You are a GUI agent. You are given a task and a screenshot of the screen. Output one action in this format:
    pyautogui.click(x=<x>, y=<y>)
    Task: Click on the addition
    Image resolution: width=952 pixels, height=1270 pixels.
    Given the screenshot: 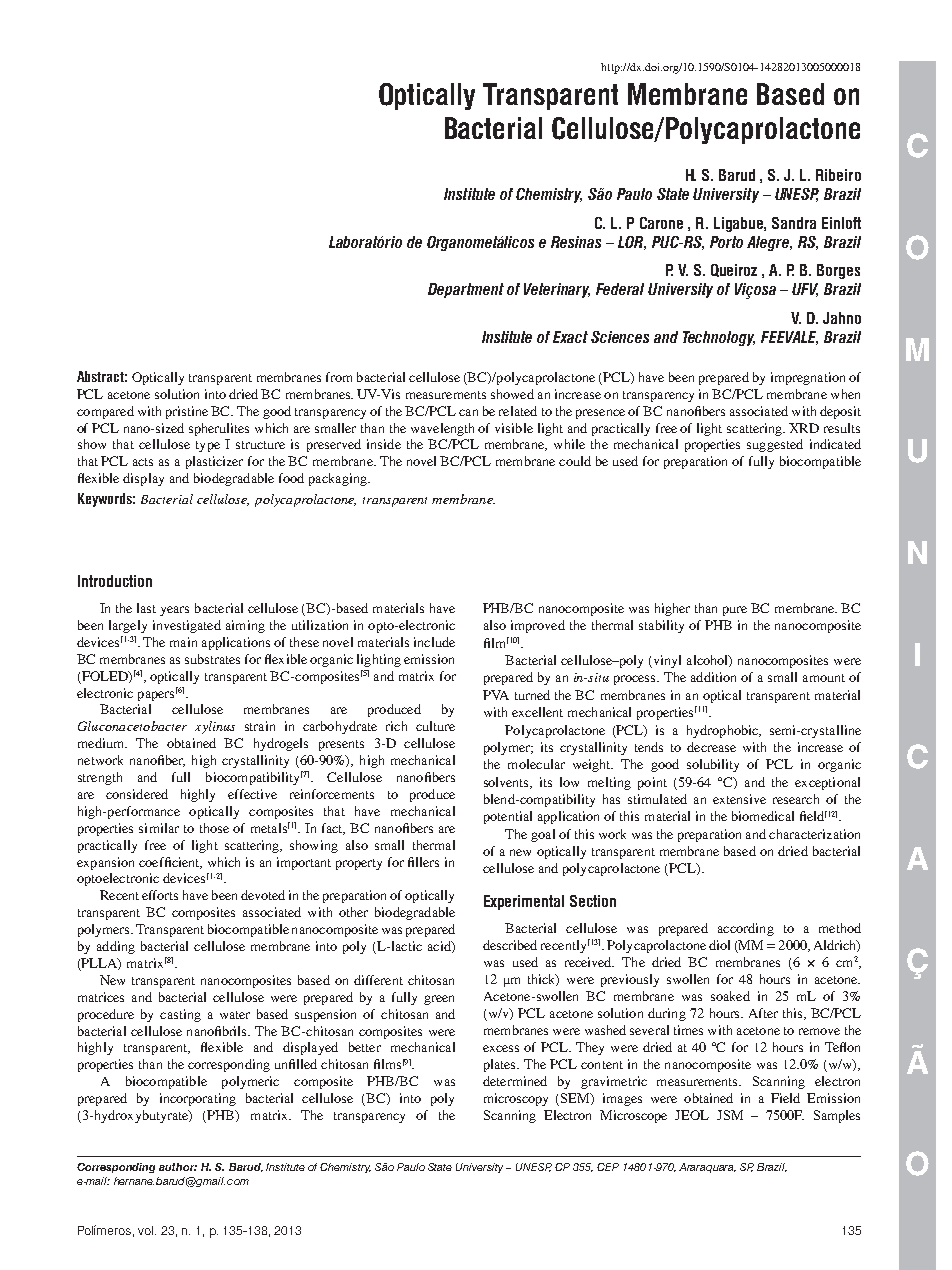 What is the action you would take?
    pyautogui.click(x=713, y=677)
